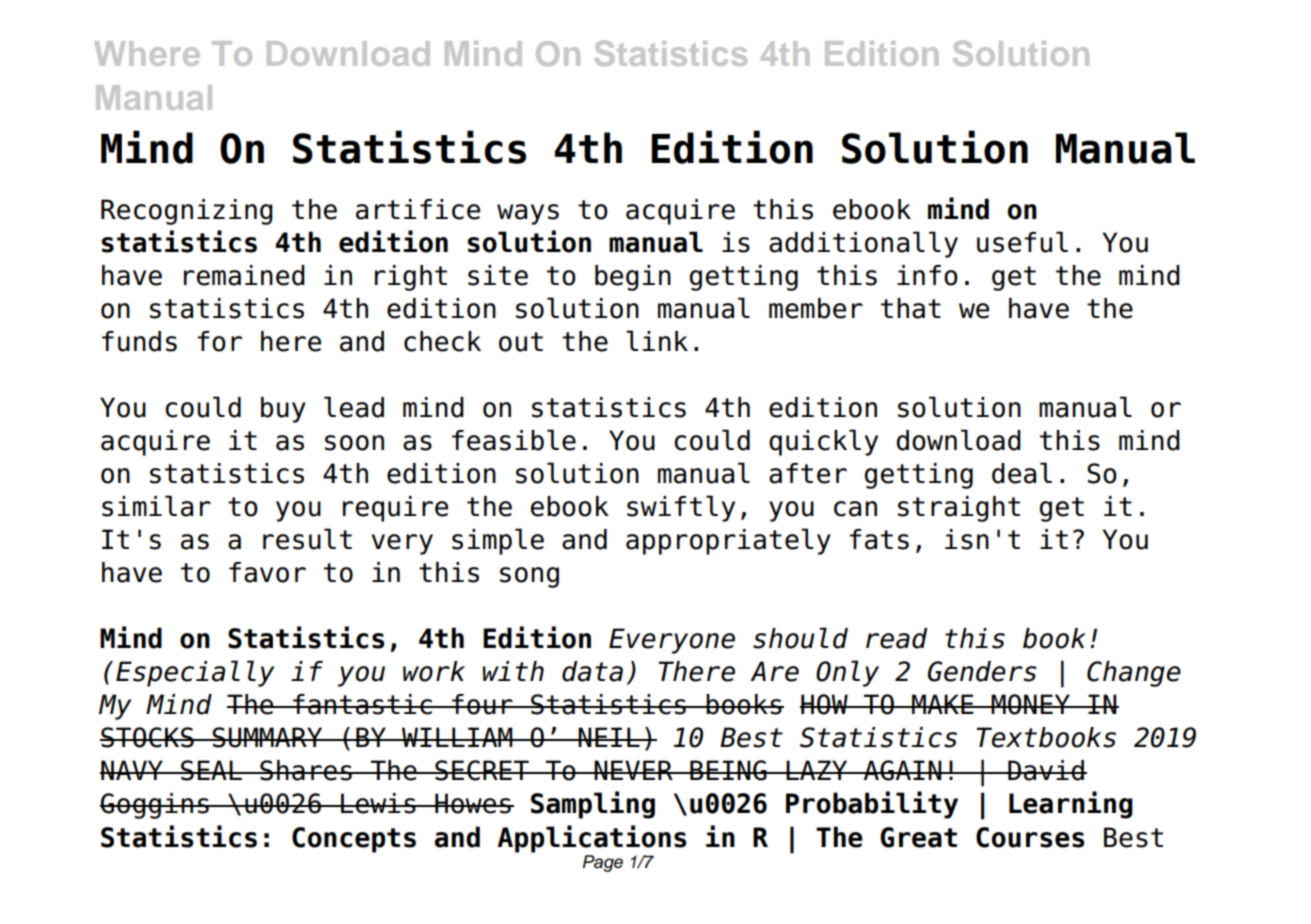 This screenshot has width=1311, height=924. Describe the element at coordinates (528, 214) in the screenshot. I see `ways` at that location.
